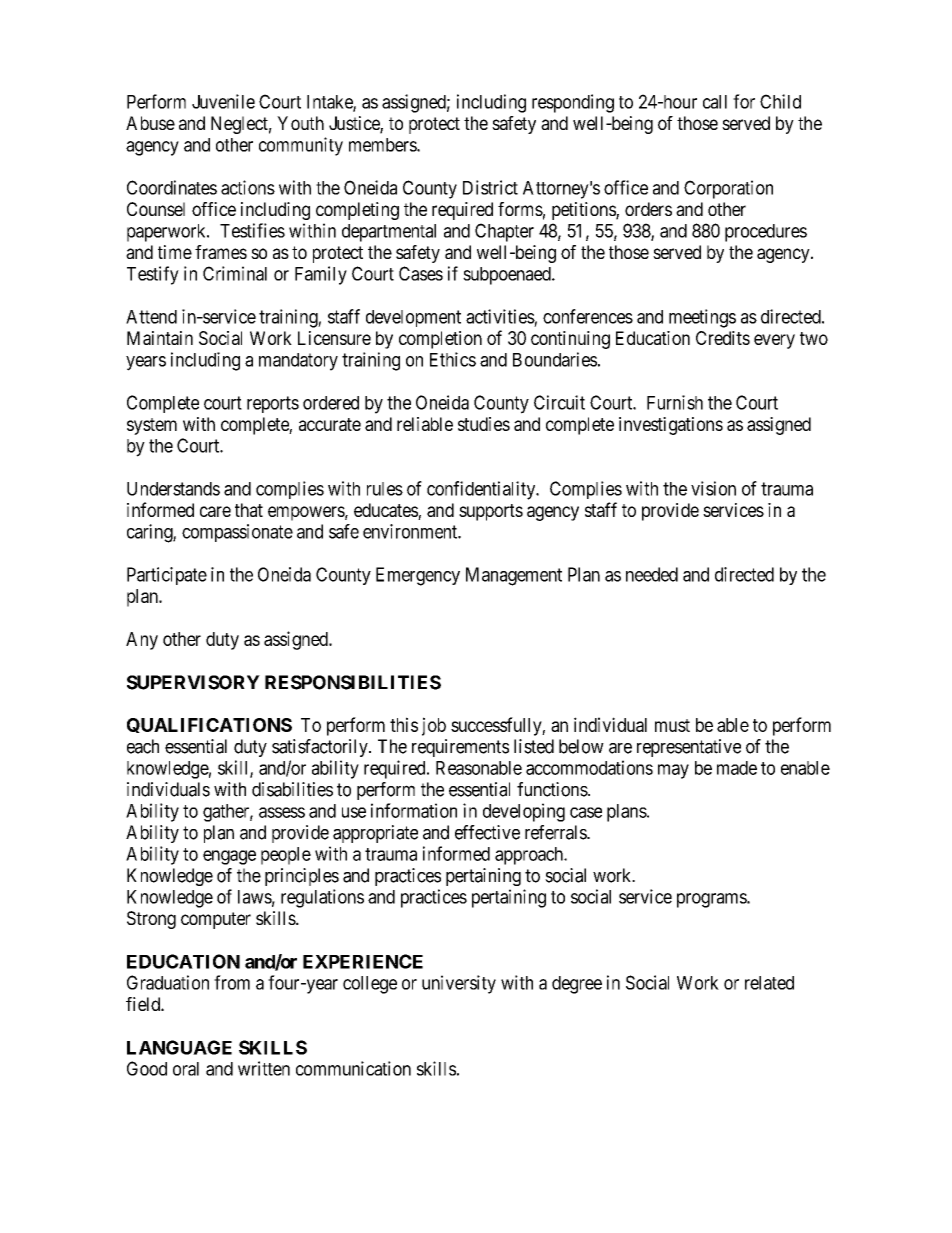 The width and height of the page is (952, 1233). Describe the element at coordinates (143, 746) in the page. I see `each` at that location.
